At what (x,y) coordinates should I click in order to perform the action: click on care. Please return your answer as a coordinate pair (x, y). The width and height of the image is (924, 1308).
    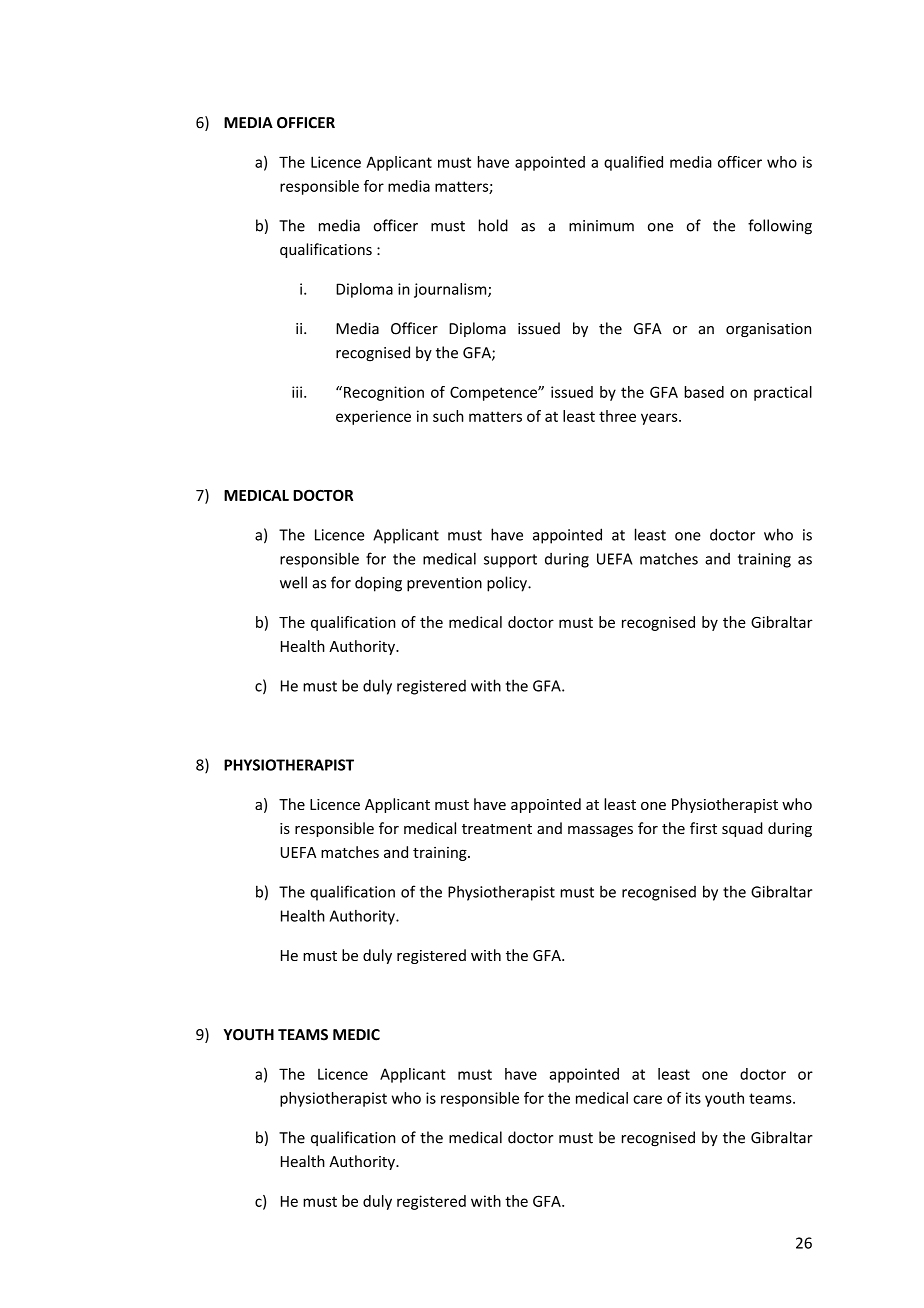
    Looking at the image, I should click on (647, 1099).
